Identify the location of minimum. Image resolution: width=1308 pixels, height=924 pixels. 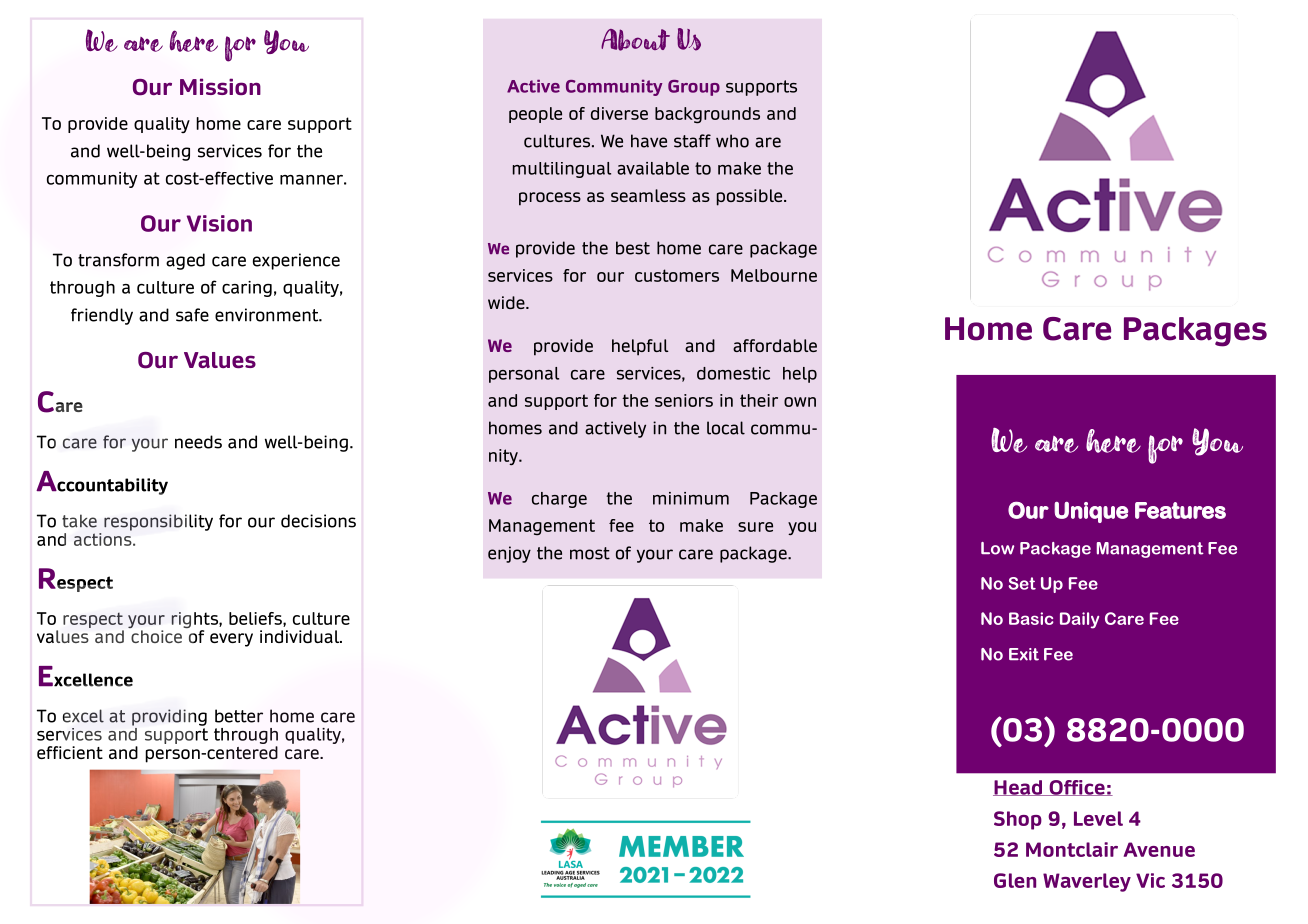
(691, 498).
